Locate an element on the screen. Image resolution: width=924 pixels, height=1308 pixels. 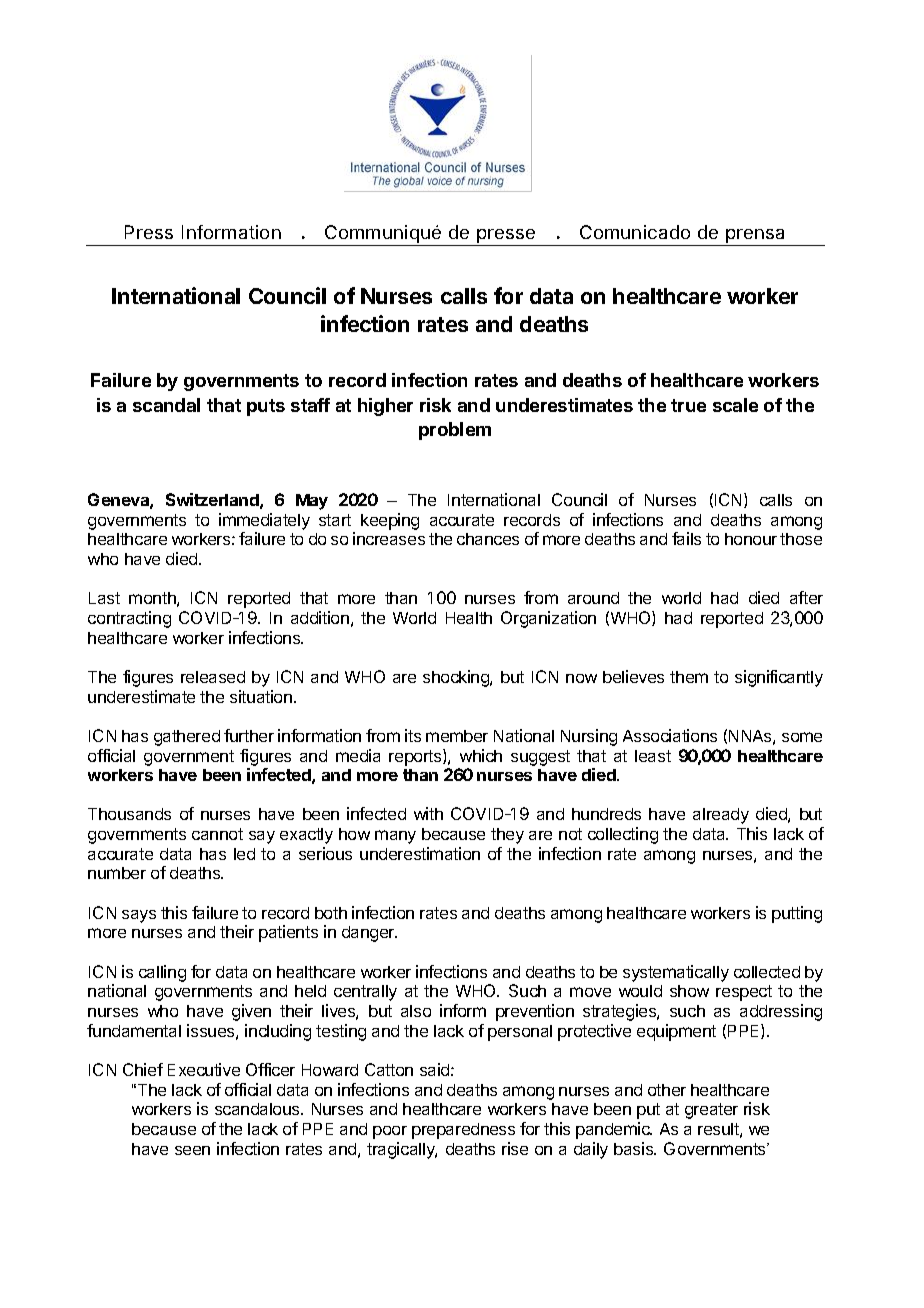
danger is located at coordinates (369, 934).
